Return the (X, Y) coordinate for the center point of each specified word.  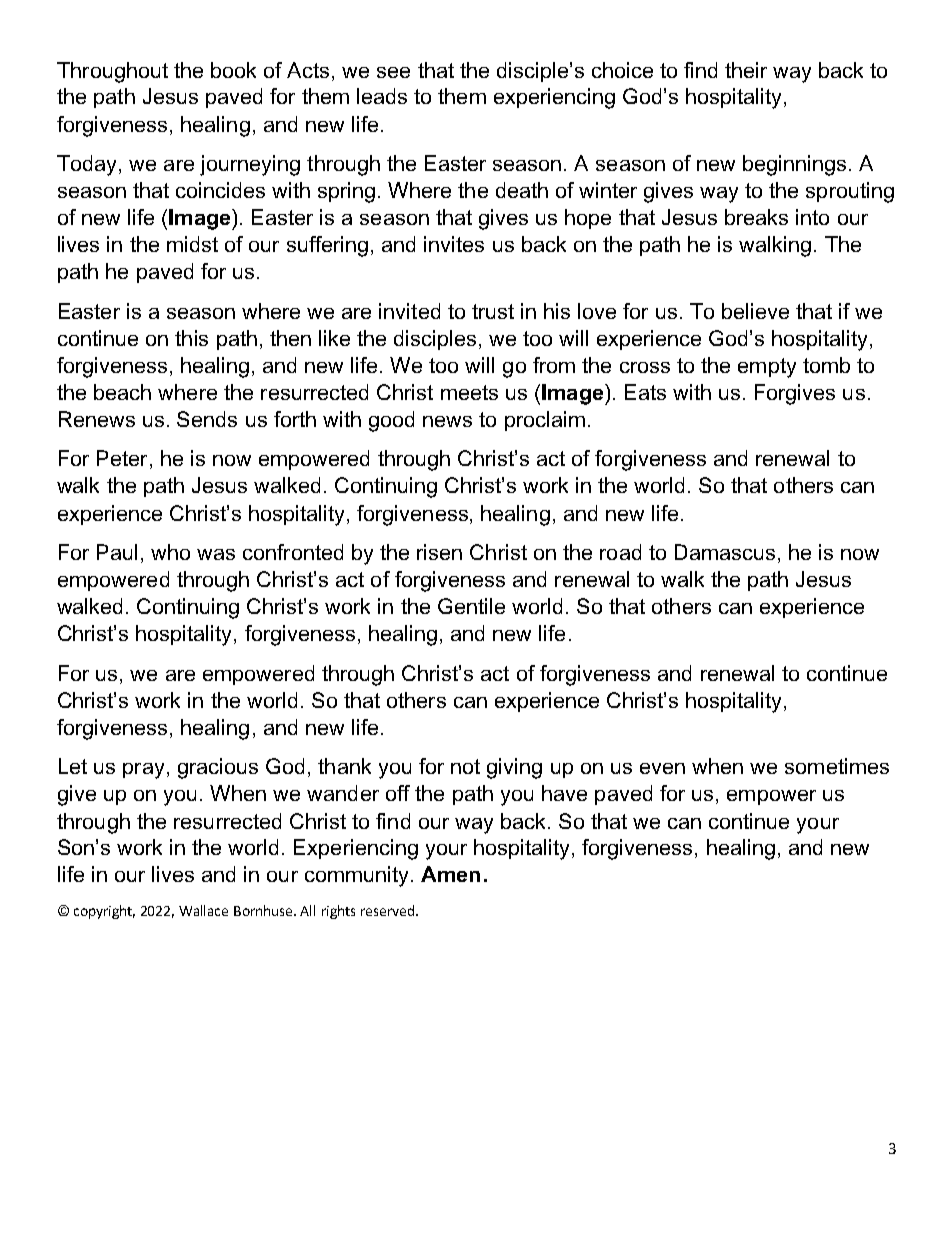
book (233, 70)
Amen (450, 874)
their (746, 70)
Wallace (203, 910)
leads (382, 96)
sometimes (837, 766)
